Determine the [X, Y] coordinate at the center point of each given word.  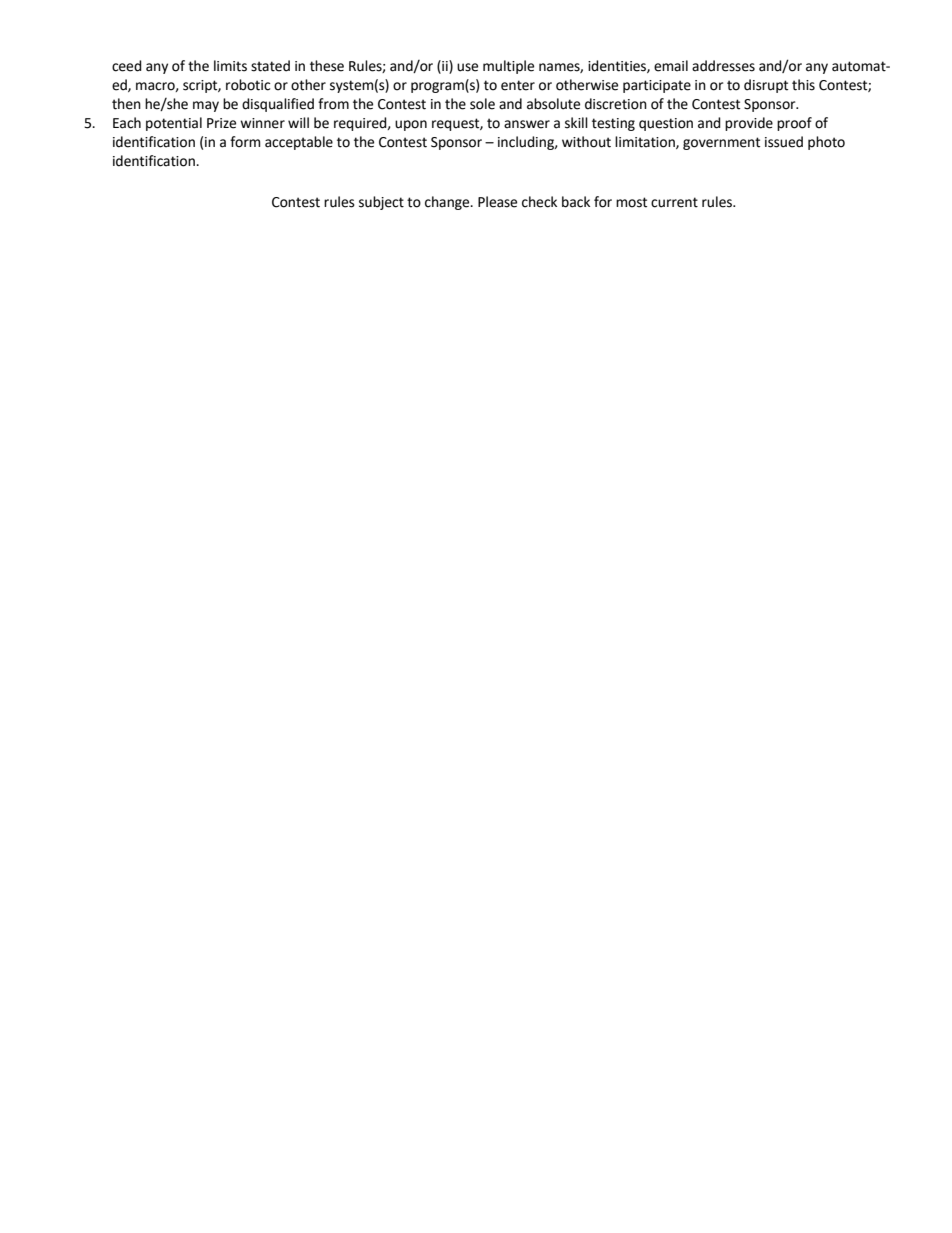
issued [784, 142]
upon [411, 125]
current [674, 202]
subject [381, 203]
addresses [723, 66]
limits [230, 66]
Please [497, 202]
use [467, 67]
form [245, 142]
